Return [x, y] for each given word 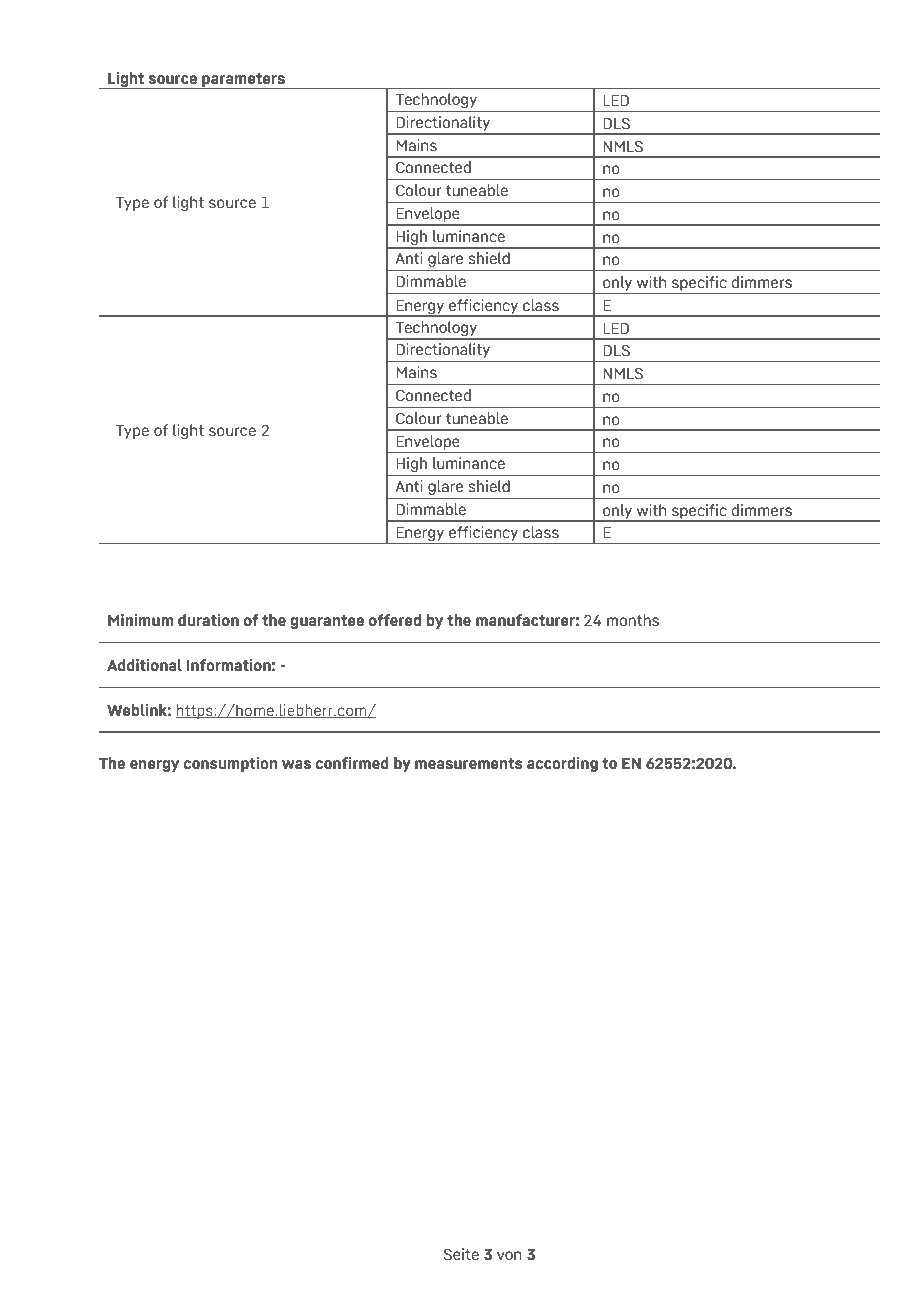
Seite [461, 1254]
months [633, 620]
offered [395, 620]
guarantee [327, 622]
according [562, 764]
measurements [469, 764]
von [509, 1256]
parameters [243, 81]
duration [208, 620]
